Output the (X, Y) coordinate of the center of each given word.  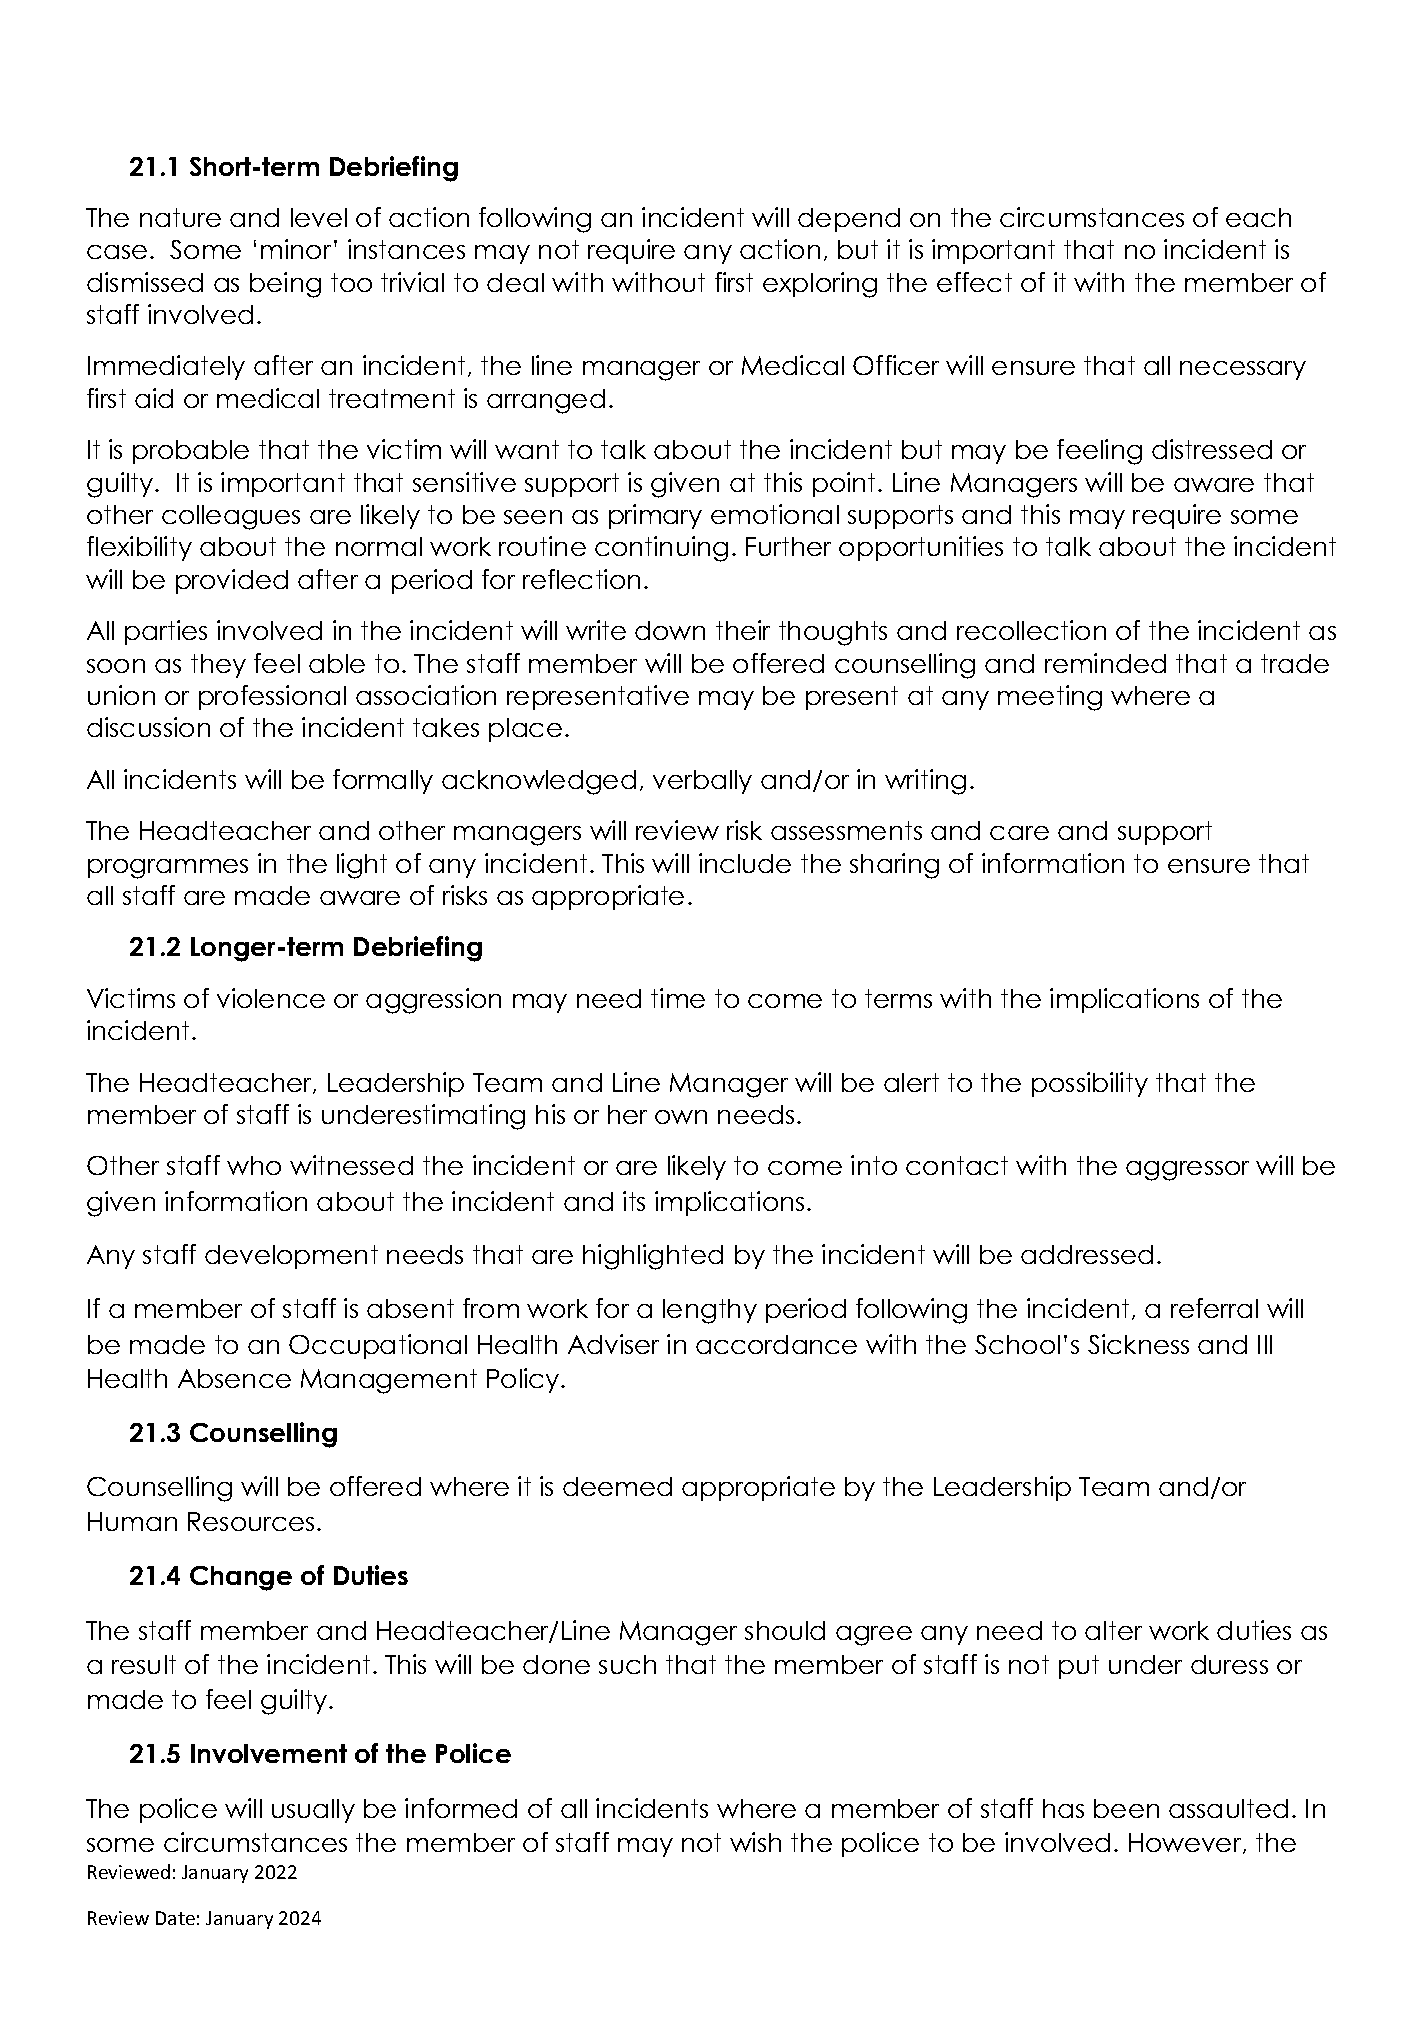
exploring (820, 285)
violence (271, 998)
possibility (1090, 1084)
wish (755, 1842)
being (285, 285)
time (678, 998)
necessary (1243, 370)
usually (313, 1811)
